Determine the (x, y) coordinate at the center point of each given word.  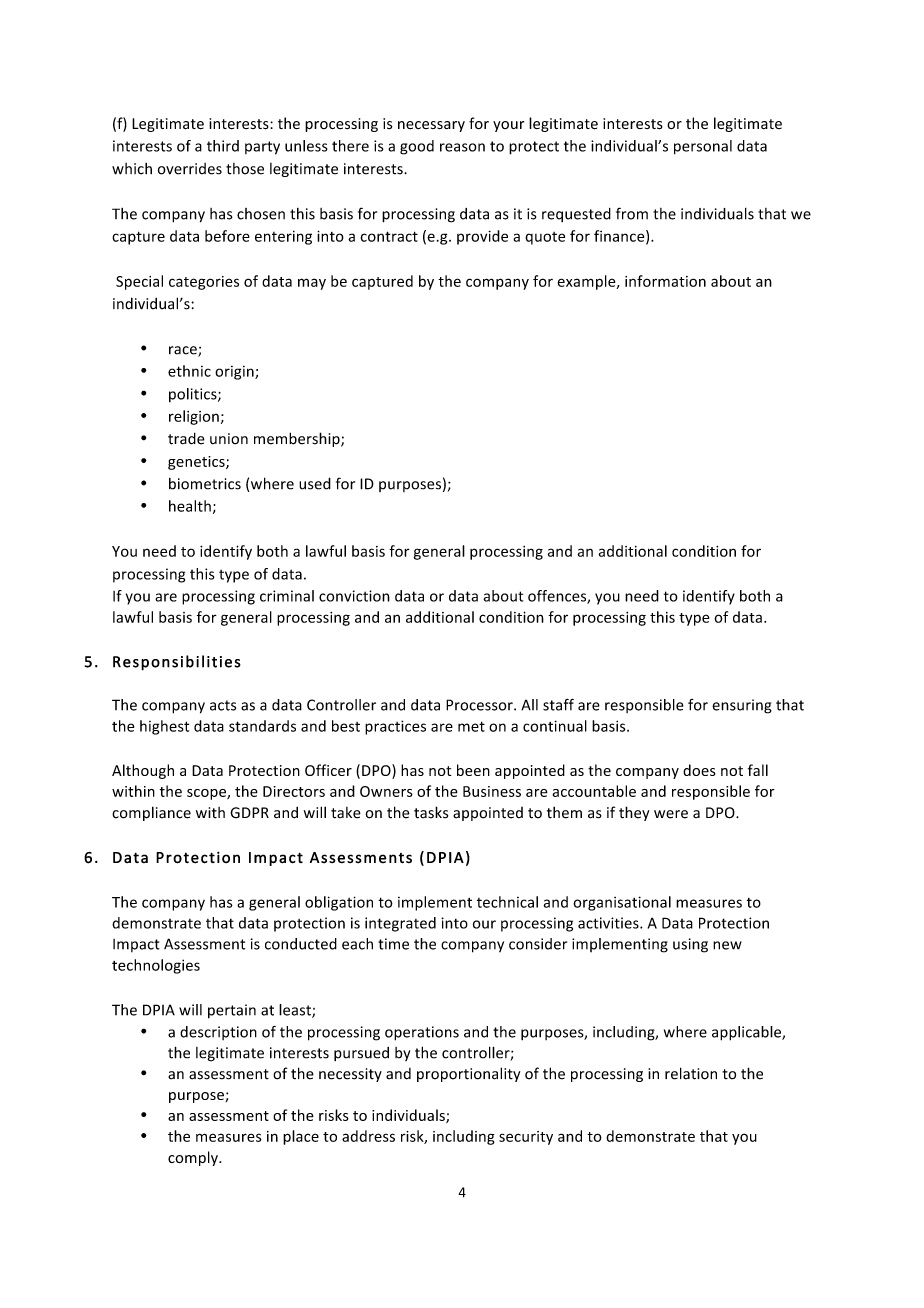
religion (194, 417)
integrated (400, 924)
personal (703, 147)
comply (194, 1158)
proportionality (468, 1074)
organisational (622, 903)
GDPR (249, 813)
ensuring (742, 706)
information (665, 281)
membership (298, 439)
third (223, 146)
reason (462, 147)
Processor (480, 705)
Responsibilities (177, 663)
